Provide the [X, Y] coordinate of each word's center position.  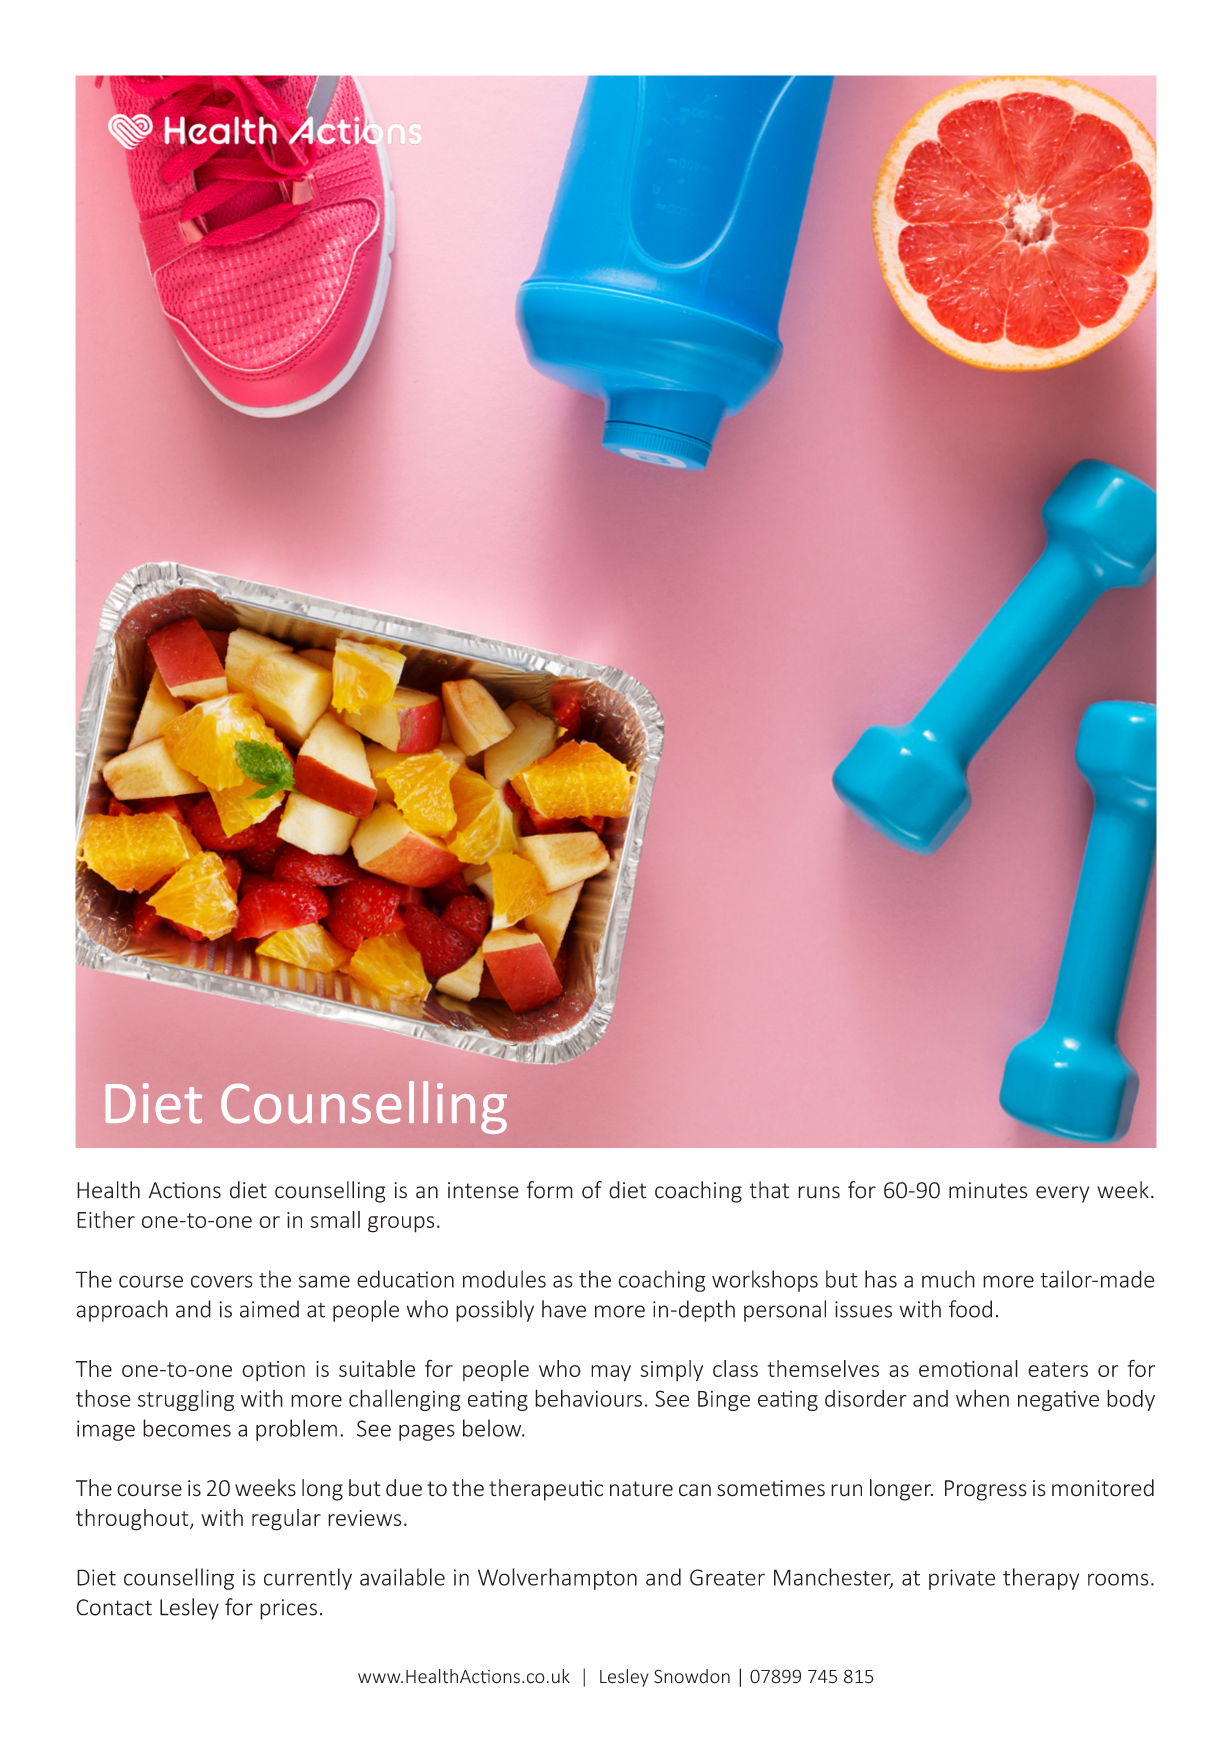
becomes [187, 1428]
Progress [986, 1490]
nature [641, 1489]
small [335, 1219]
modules [504, 1279]
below [493, 1428]
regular [286, 1520]
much [948, 1279]
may [611, 1373]
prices [288, 1609]
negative [1058, 1400]
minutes [988, 1190]
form [550, 1190]
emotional [968, 1368]
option [273, 1371]
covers [222, 1281]
